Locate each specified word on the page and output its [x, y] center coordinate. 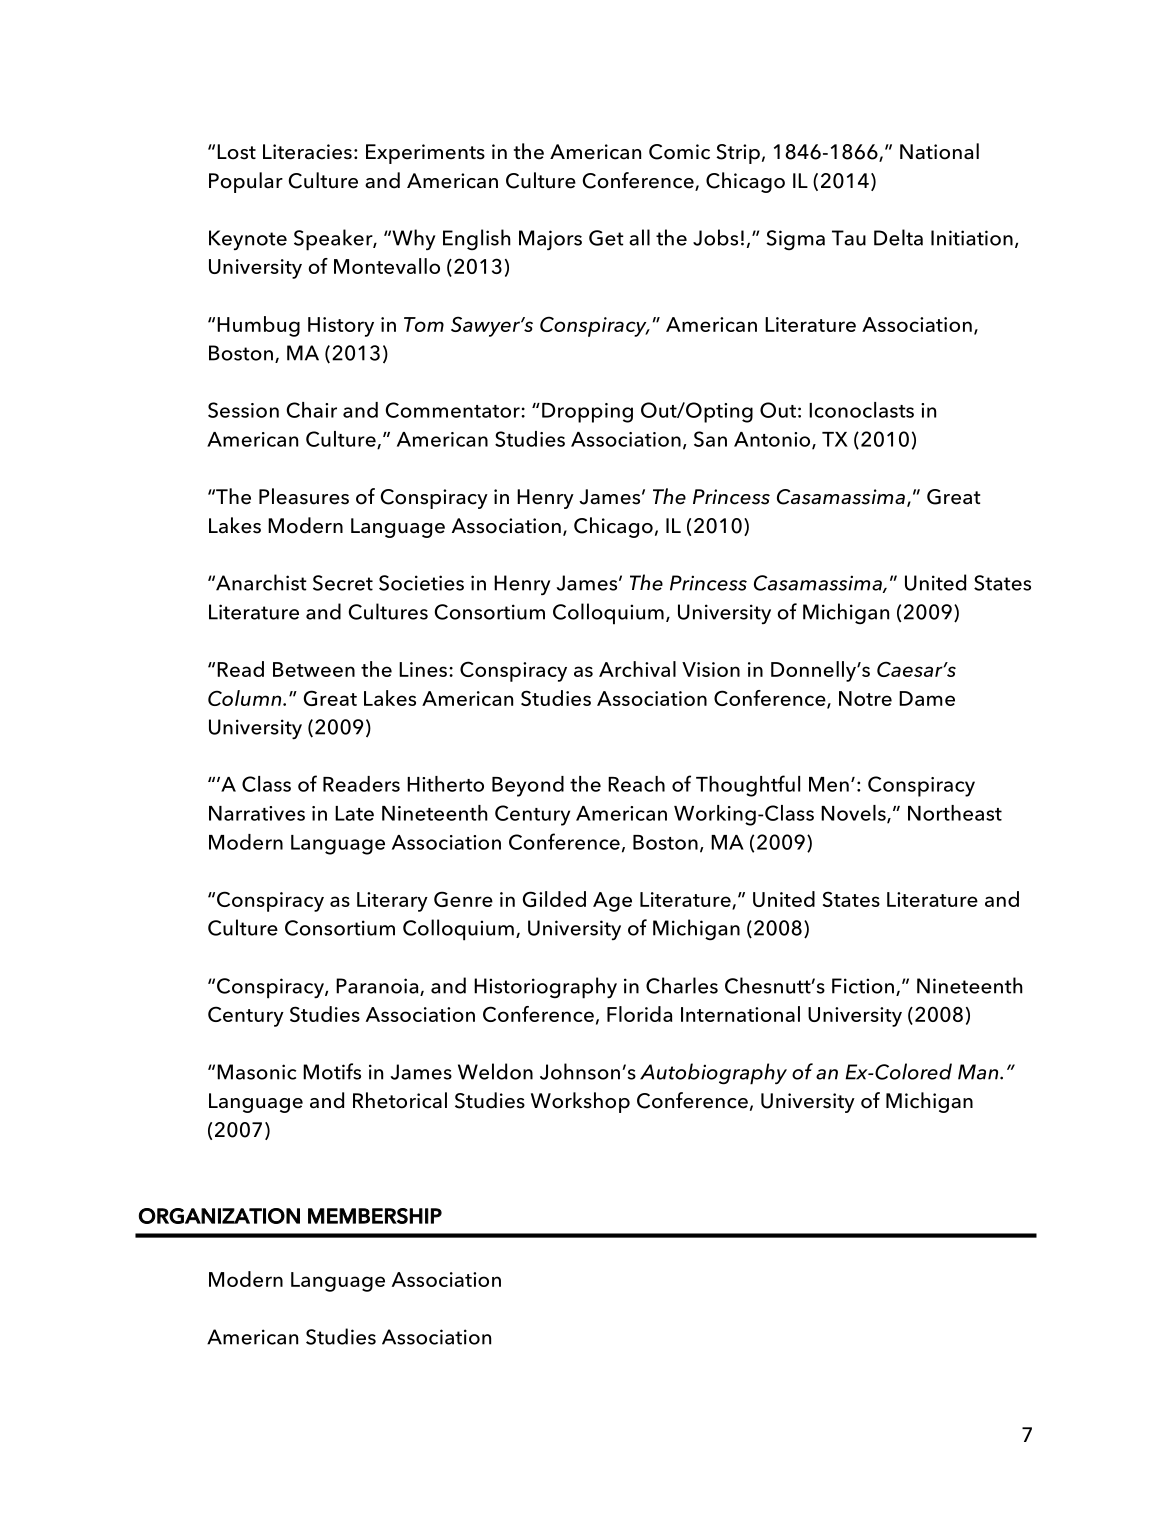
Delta [898, 237]
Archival [637, 669]
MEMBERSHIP [375, 1216]
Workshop [580, 1102]
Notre [865, 698]
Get [606, 238]
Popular [246, 182]
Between [314, 669]
